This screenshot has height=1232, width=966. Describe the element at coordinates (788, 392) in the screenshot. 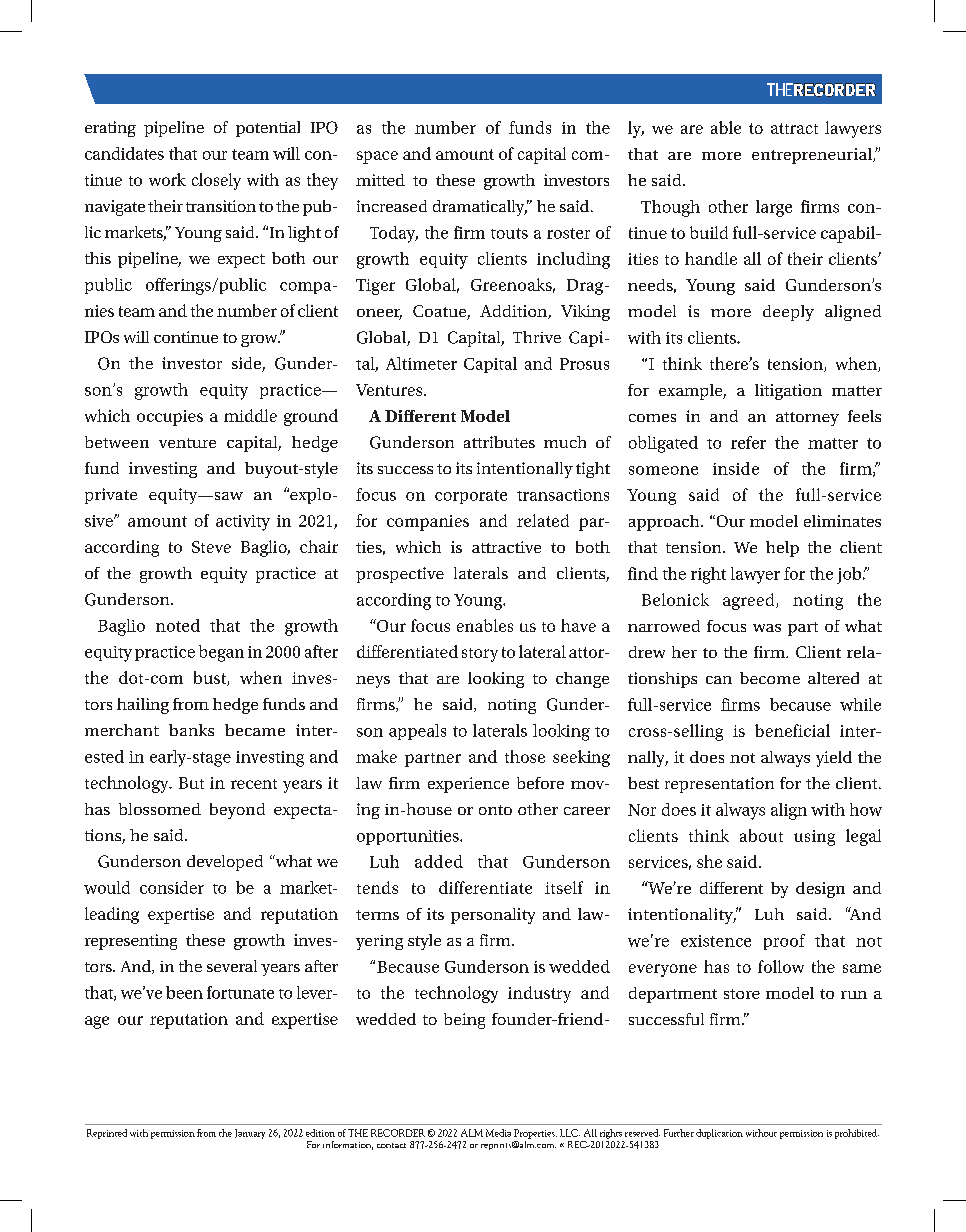

I see `litigation` at that location.
